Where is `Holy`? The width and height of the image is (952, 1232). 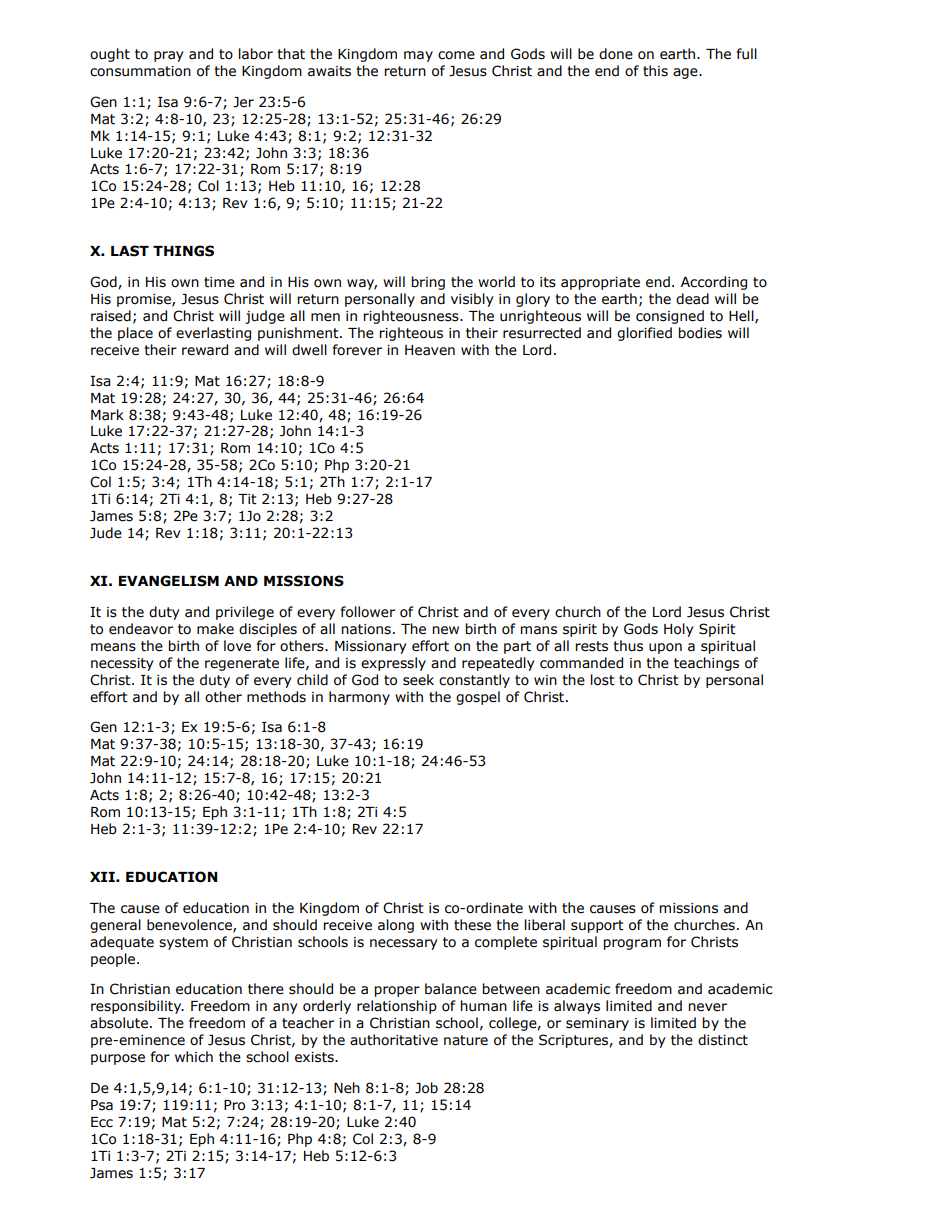 Holy is located at coordinates (679, 630).
